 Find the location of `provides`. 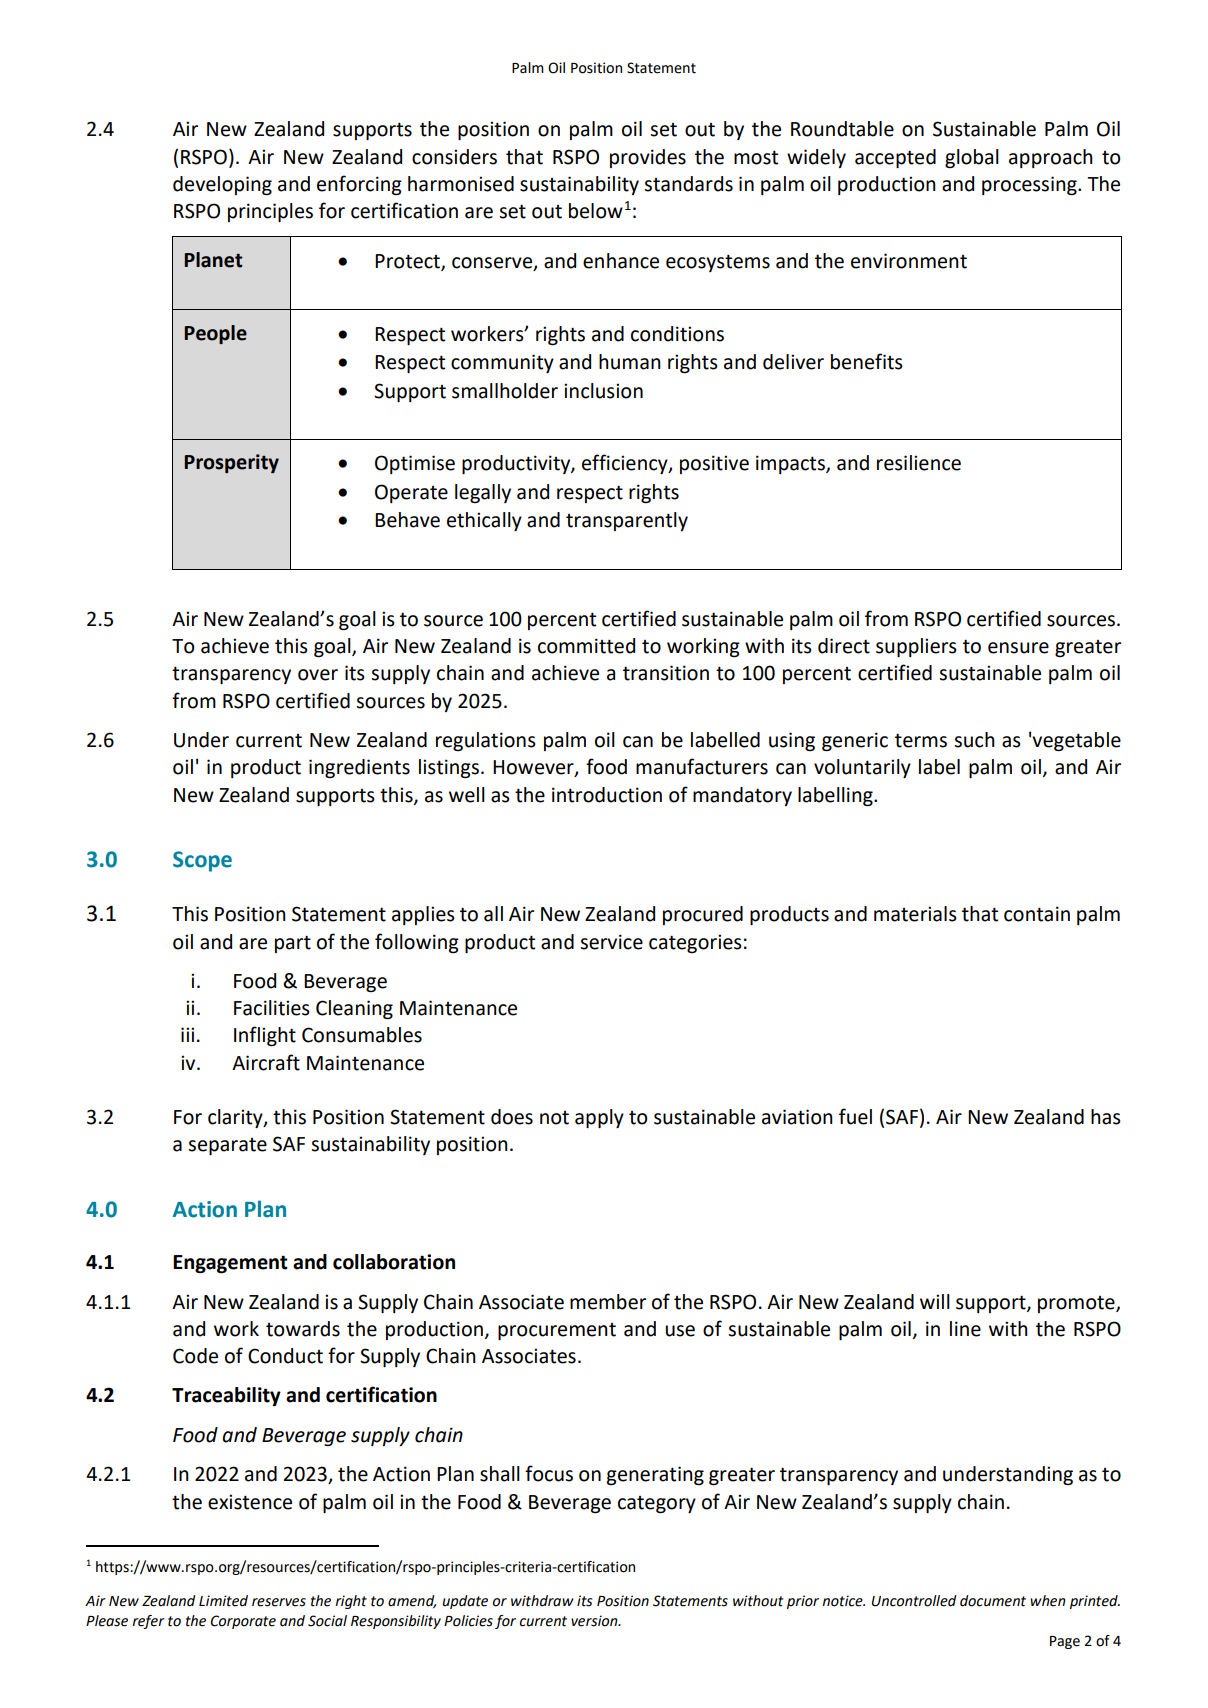

provides is located at coordinates (648, 158).
